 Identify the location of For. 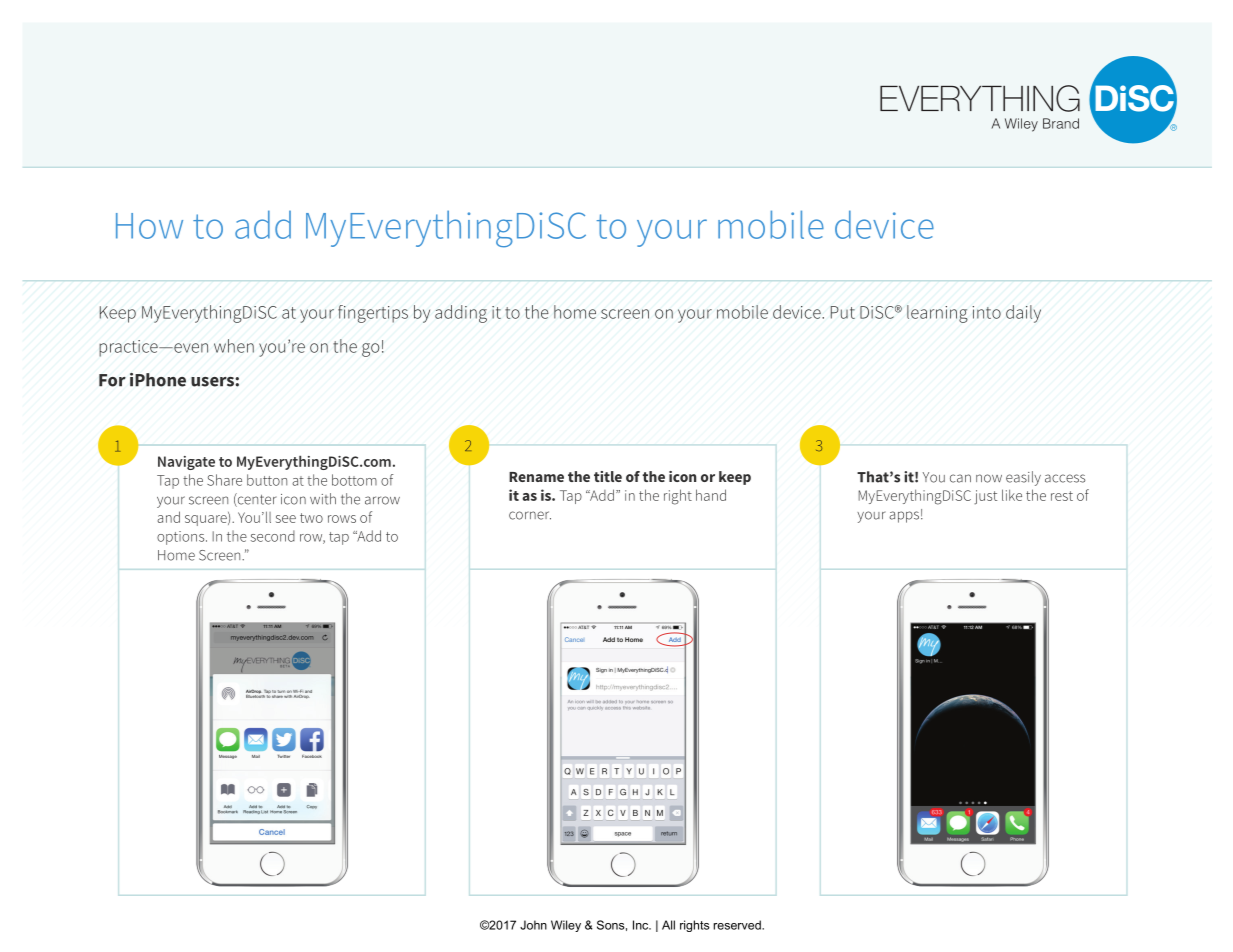
(112, 380).
